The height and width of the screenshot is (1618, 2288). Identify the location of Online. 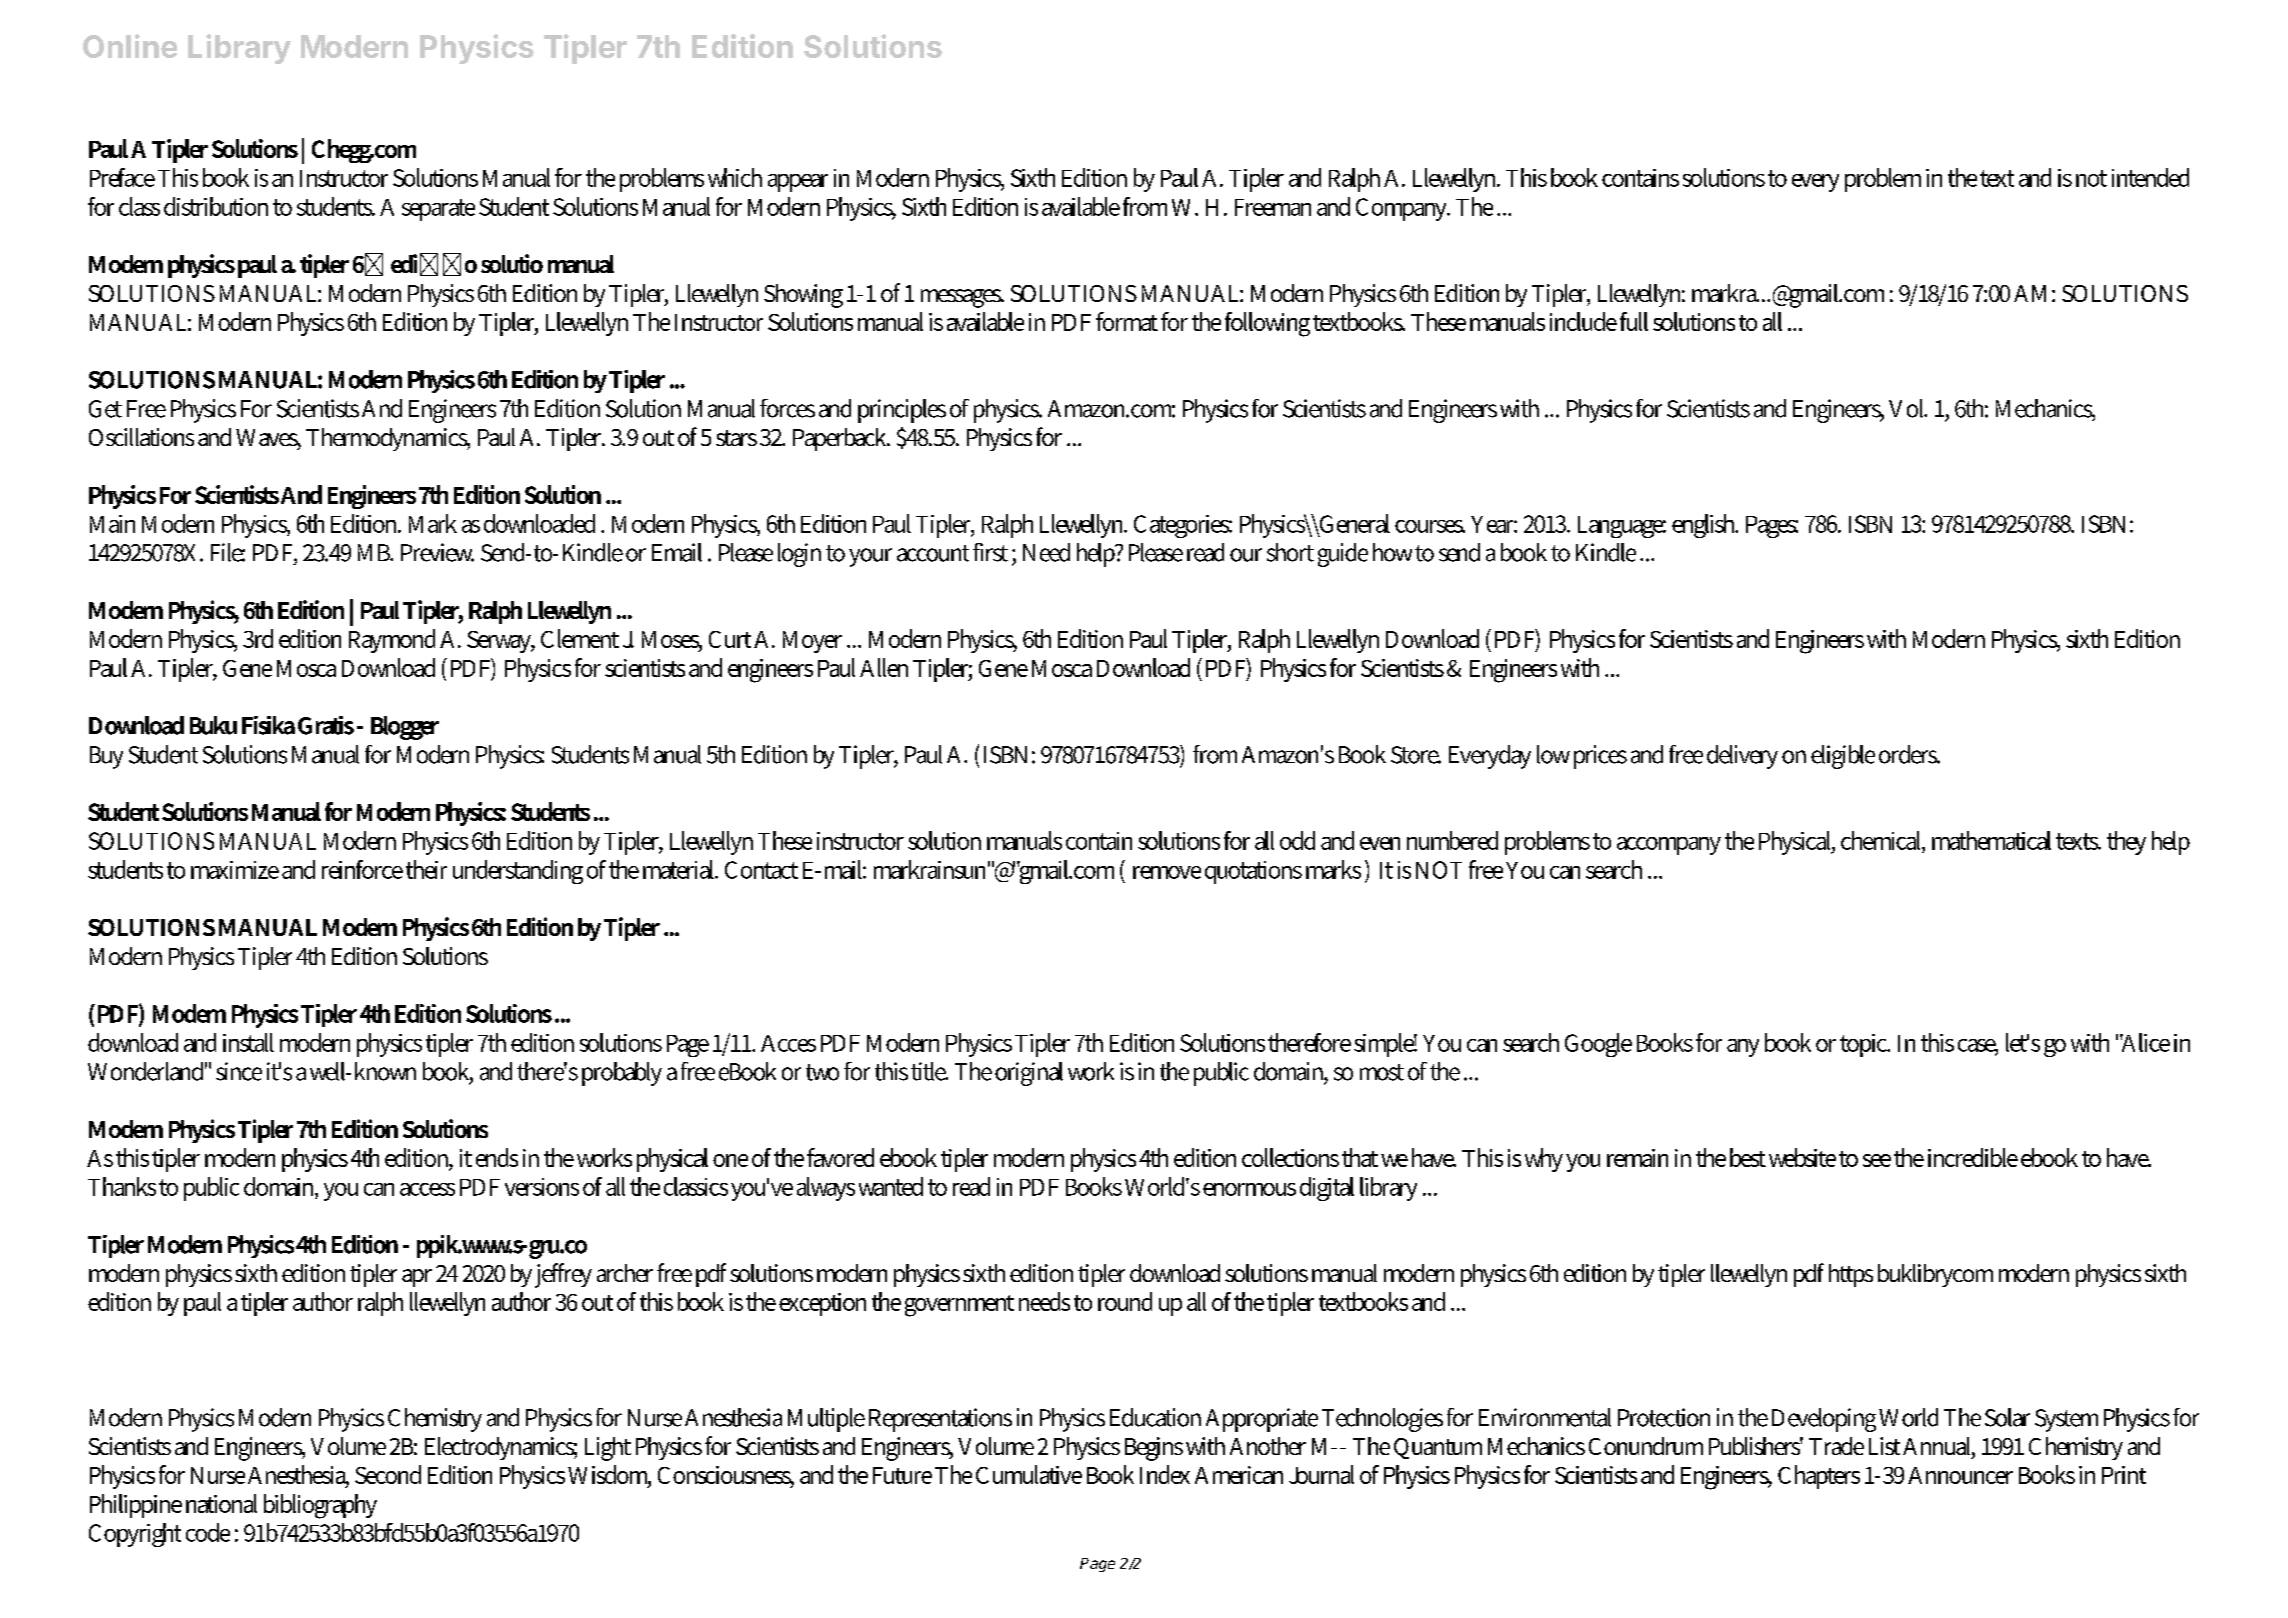
(130, 46).
